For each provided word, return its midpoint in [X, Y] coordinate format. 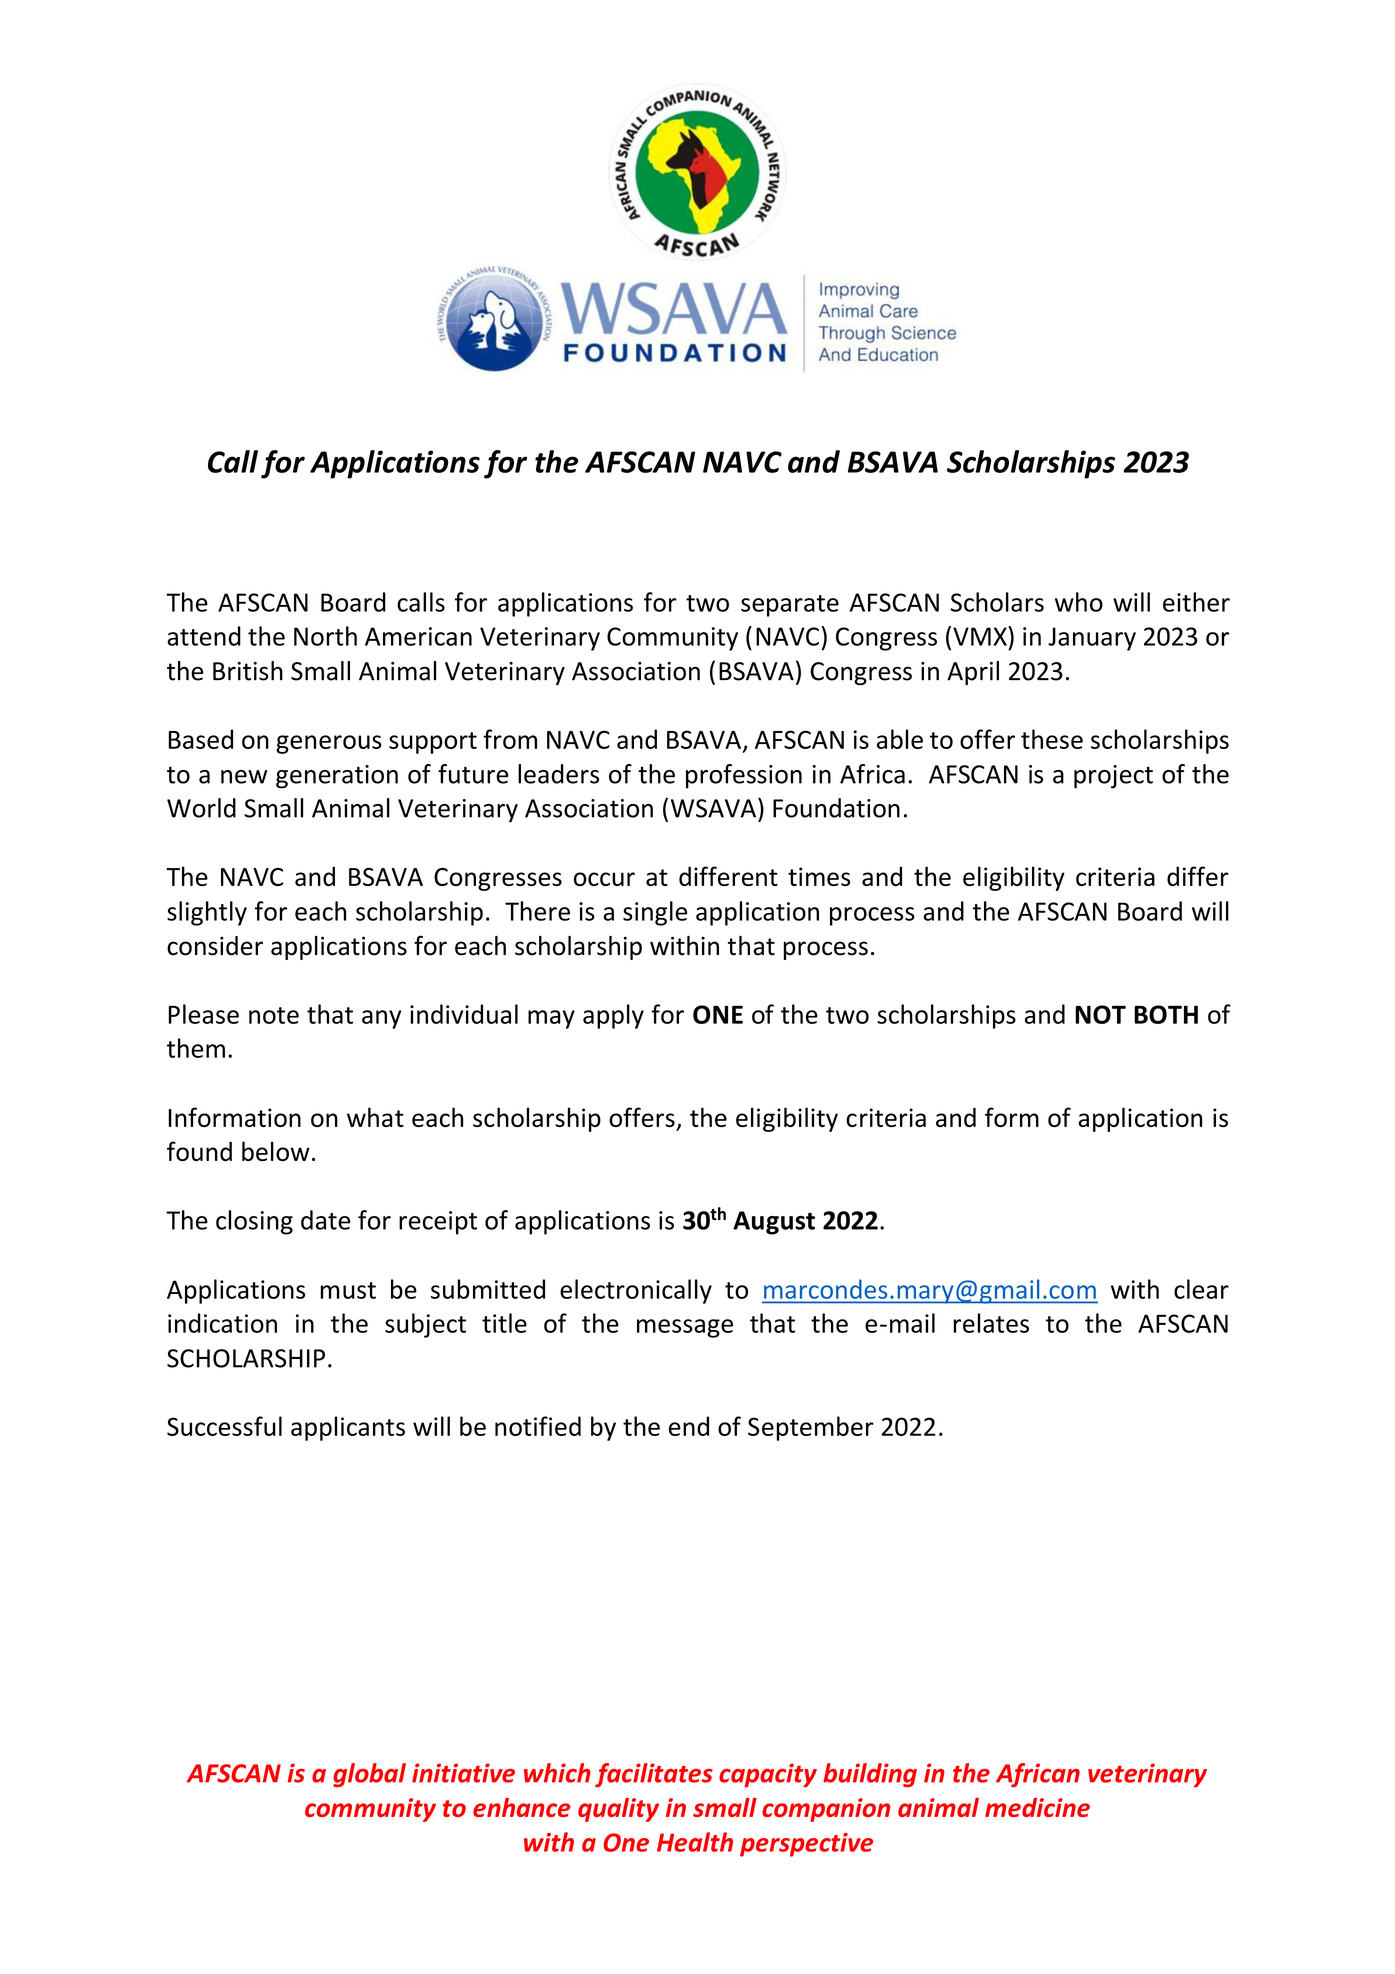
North [325, 636]
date [325, 1220]
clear [1201, 1289]
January [1092, 639]
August [774, 1223]
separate [790, 606]
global [369, 1775]
